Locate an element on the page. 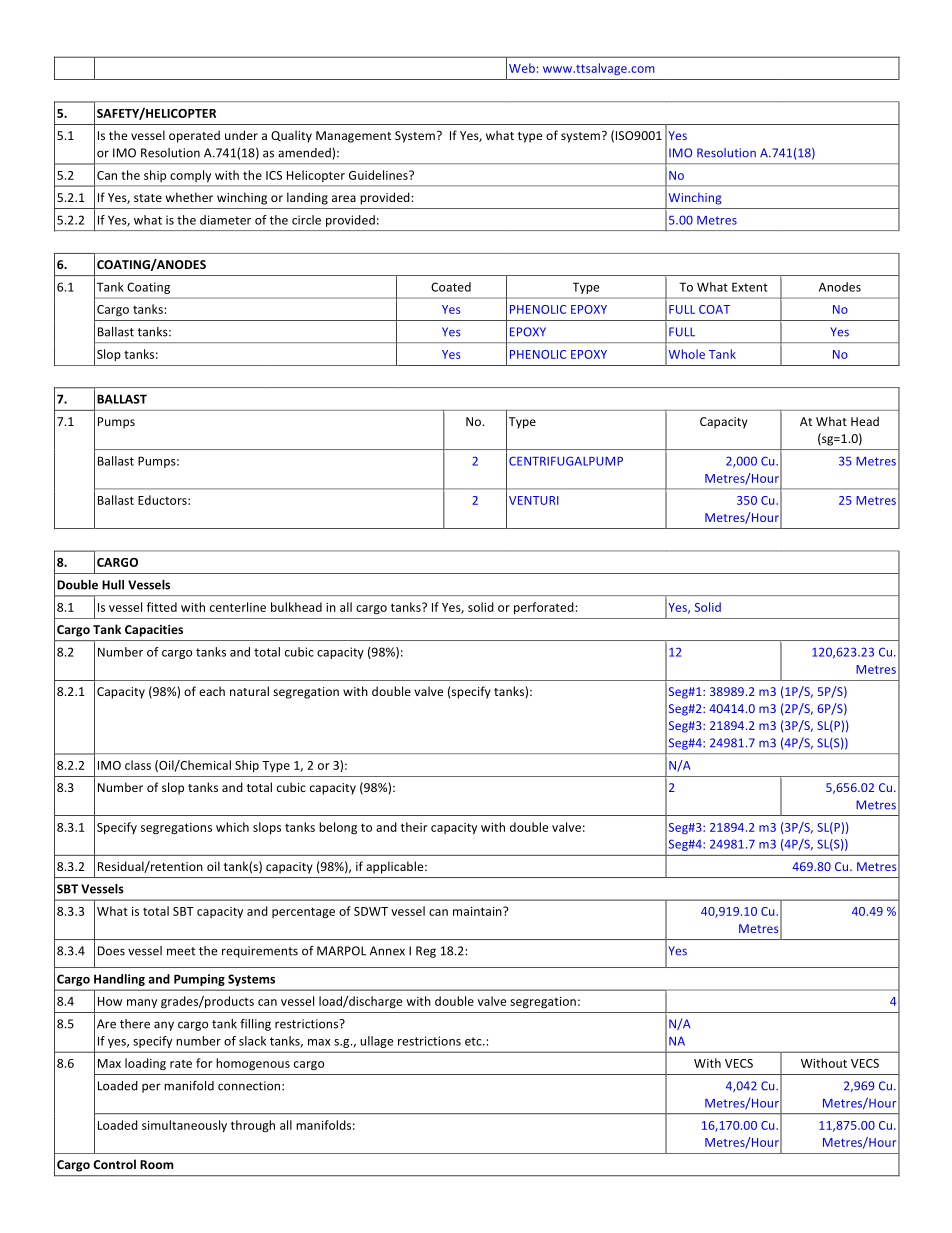 Image resolution: width=952 pixels, height=1233 pixels. Extent is located at coordinates (750, 287).
